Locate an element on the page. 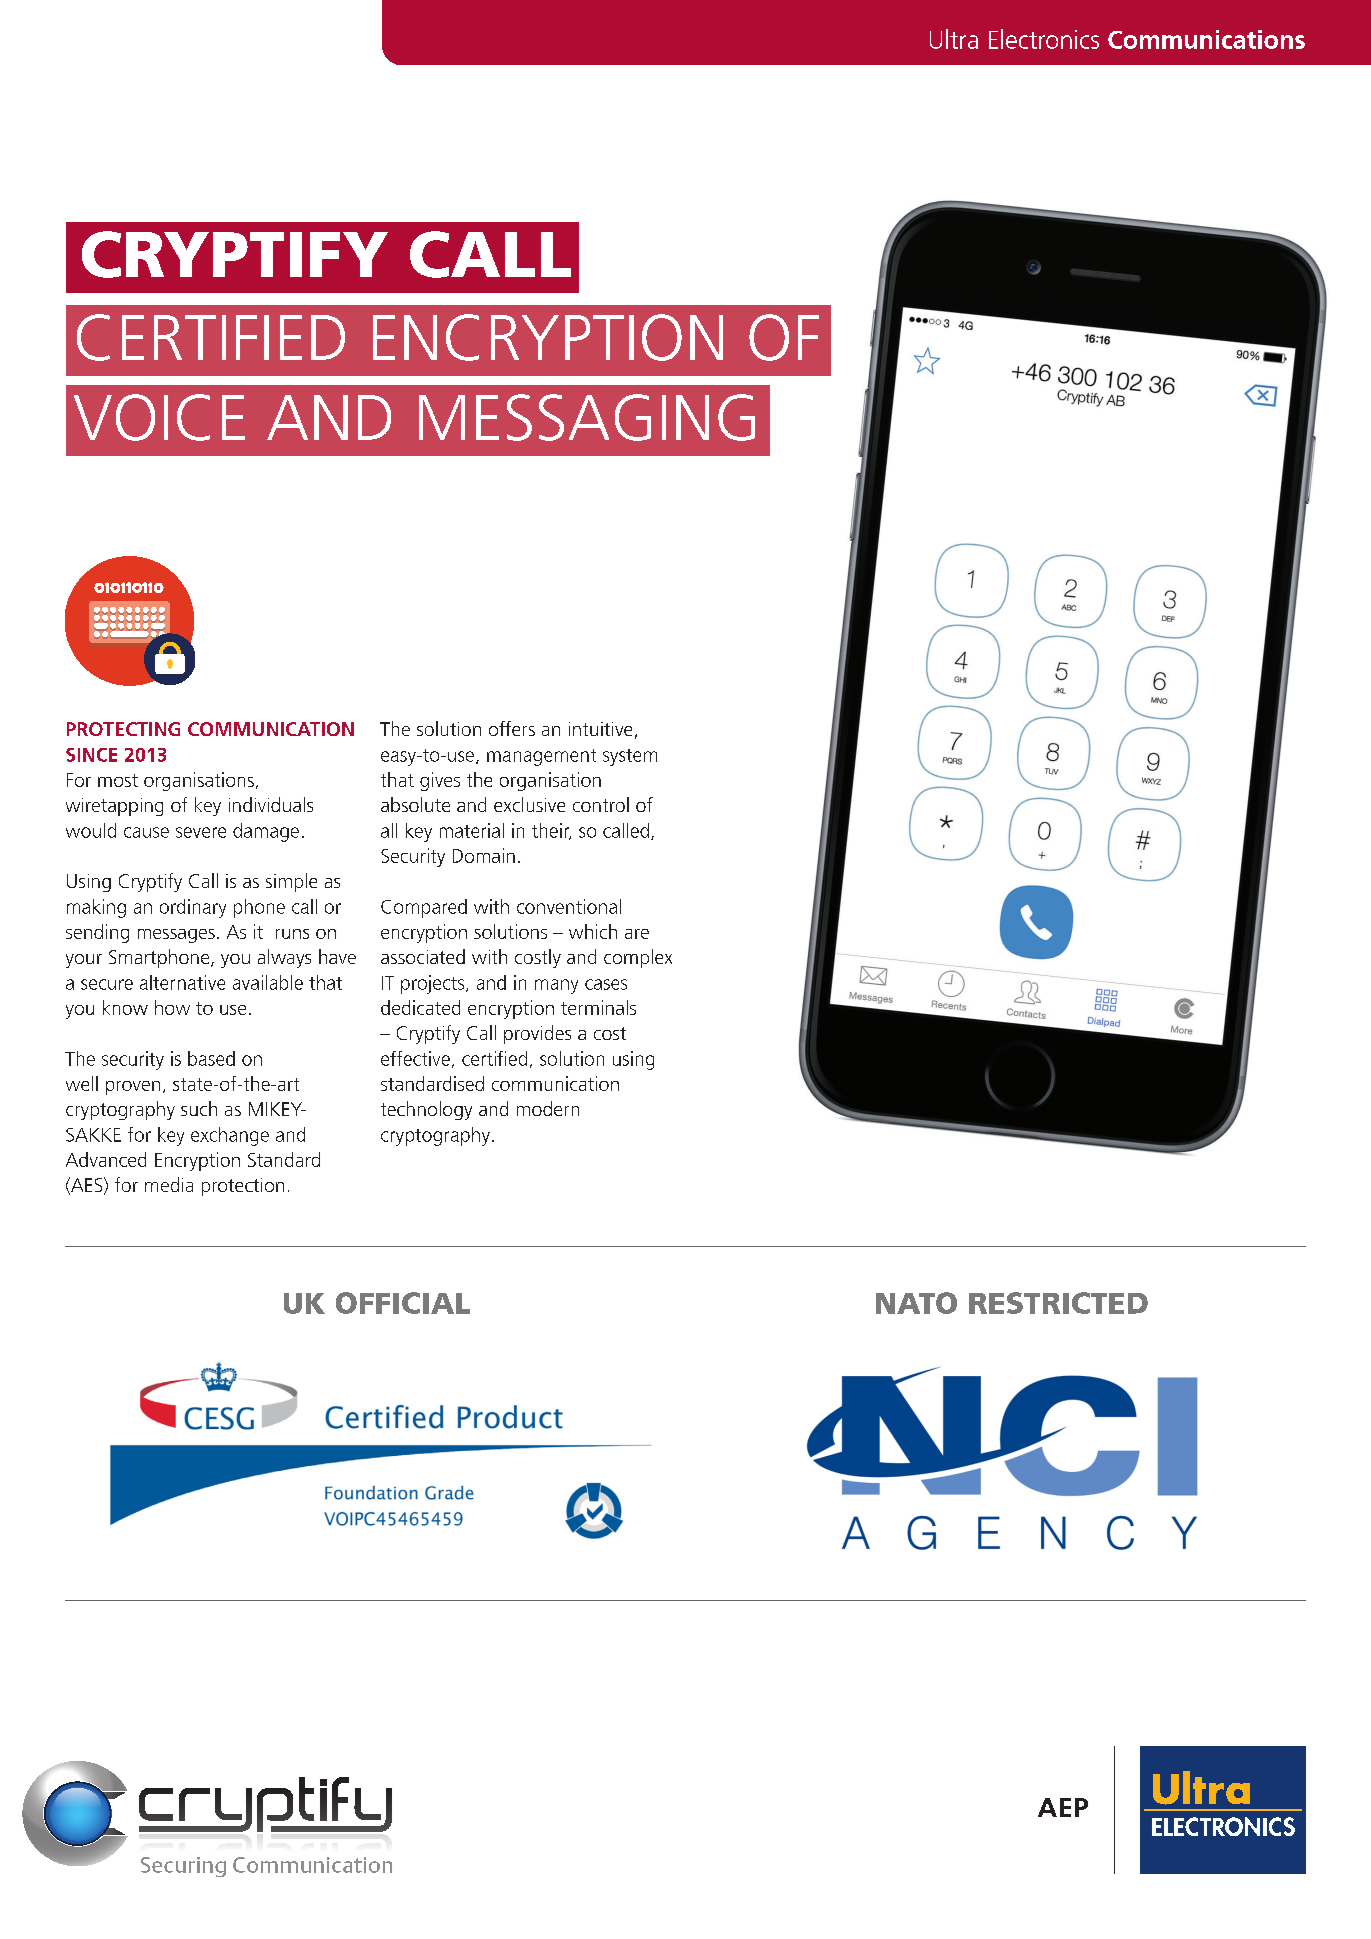 The image size is (1371, 1939). Securing is located at coordinates (183, 1867).
